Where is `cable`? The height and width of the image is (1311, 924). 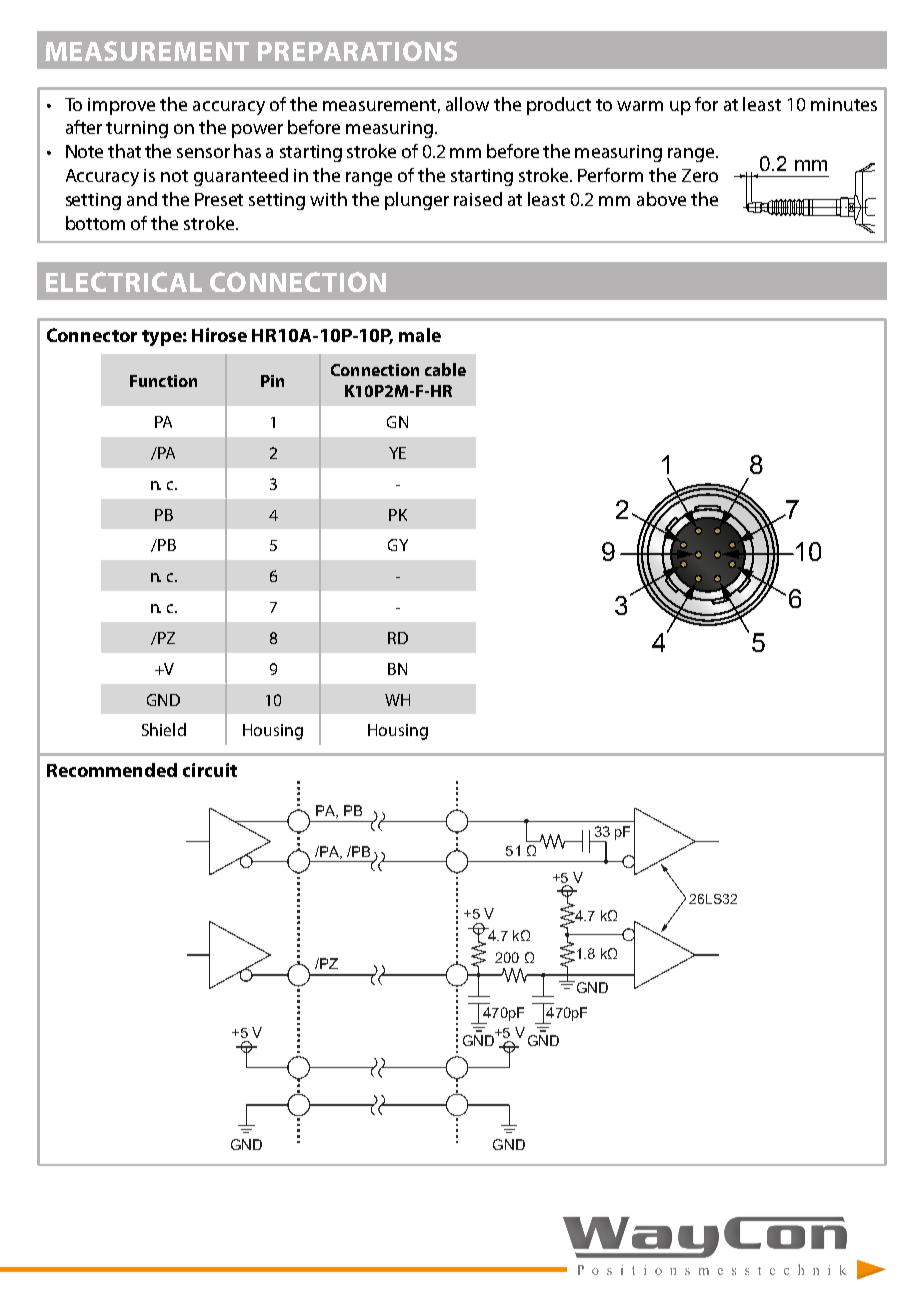 cable is located at coordinates (445, 369).
